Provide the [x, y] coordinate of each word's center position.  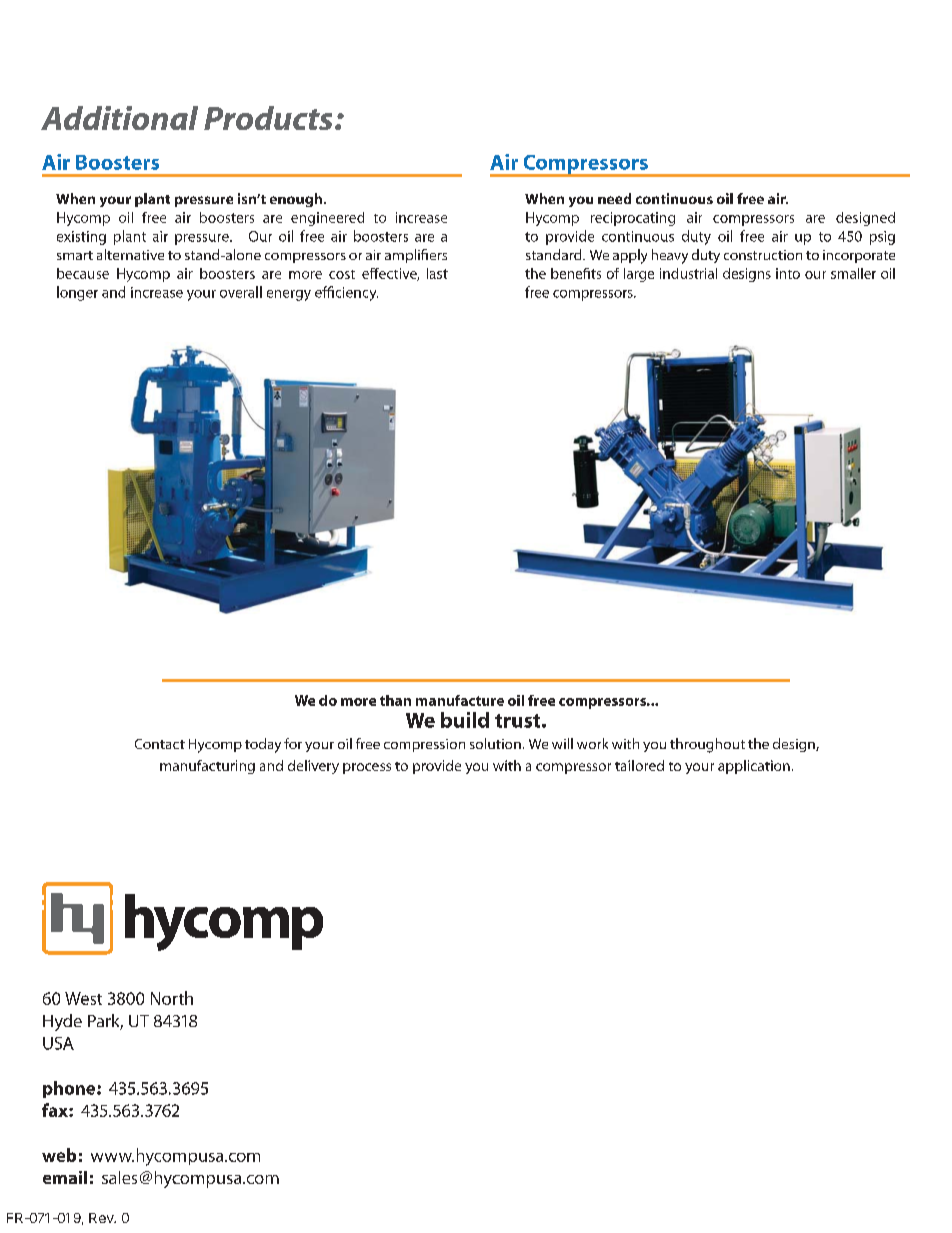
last [437, 273]
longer [77, 293]
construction [763, 255]
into [788, 273]
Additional [119, 118]
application [754, 767]
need [614, 198]
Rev [102, 1218]
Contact [160, 744]
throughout [707, 745]
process [367, 768]
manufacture [460, 700]
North [172, 998]
